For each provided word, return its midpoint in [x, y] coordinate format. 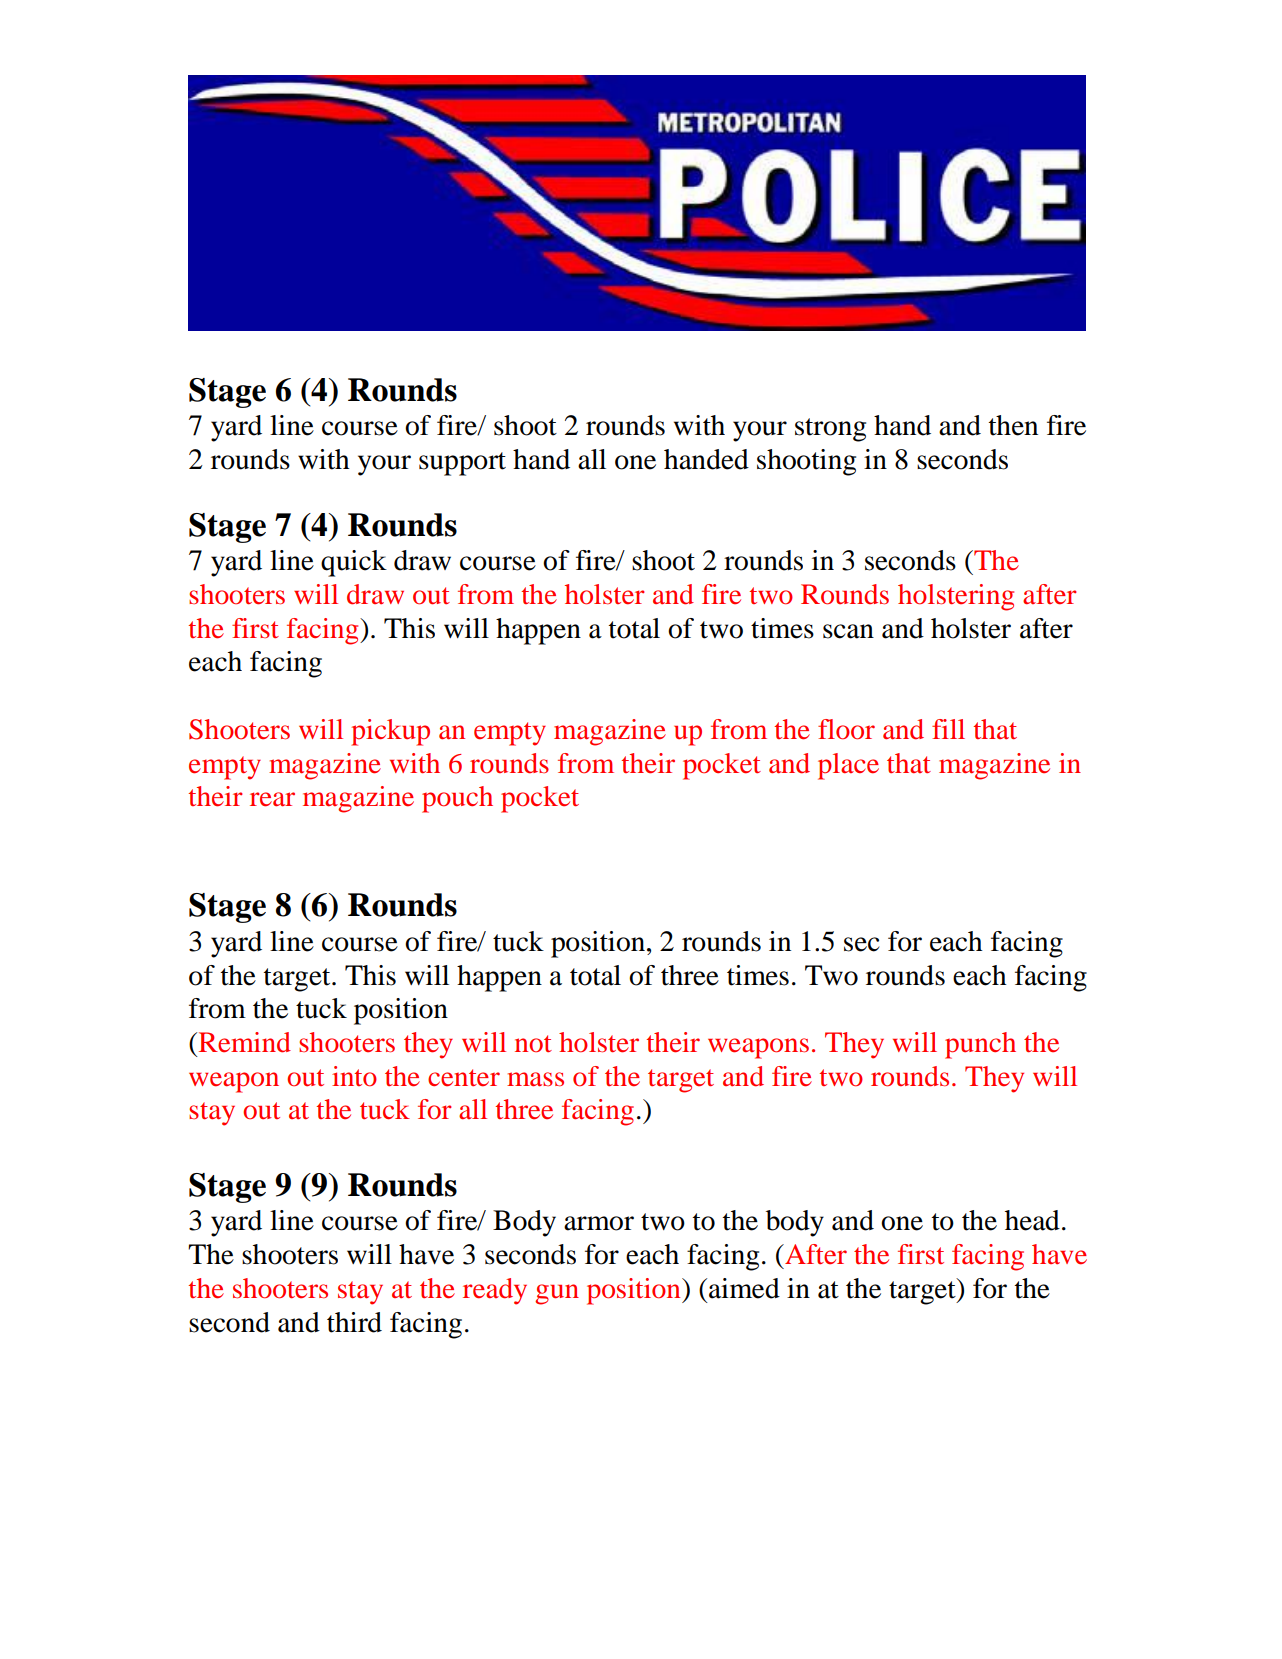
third [354, 1322]
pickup [390, 732]
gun [557, 1294]
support [462, 464]
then [1013, 425]
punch [980, 1045]
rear [272, 799]
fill [948, 729]
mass [535, 1079]
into [354, 1076]
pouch [457, 799]
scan [848, 631]
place [848, 766]
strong [830, 430]
